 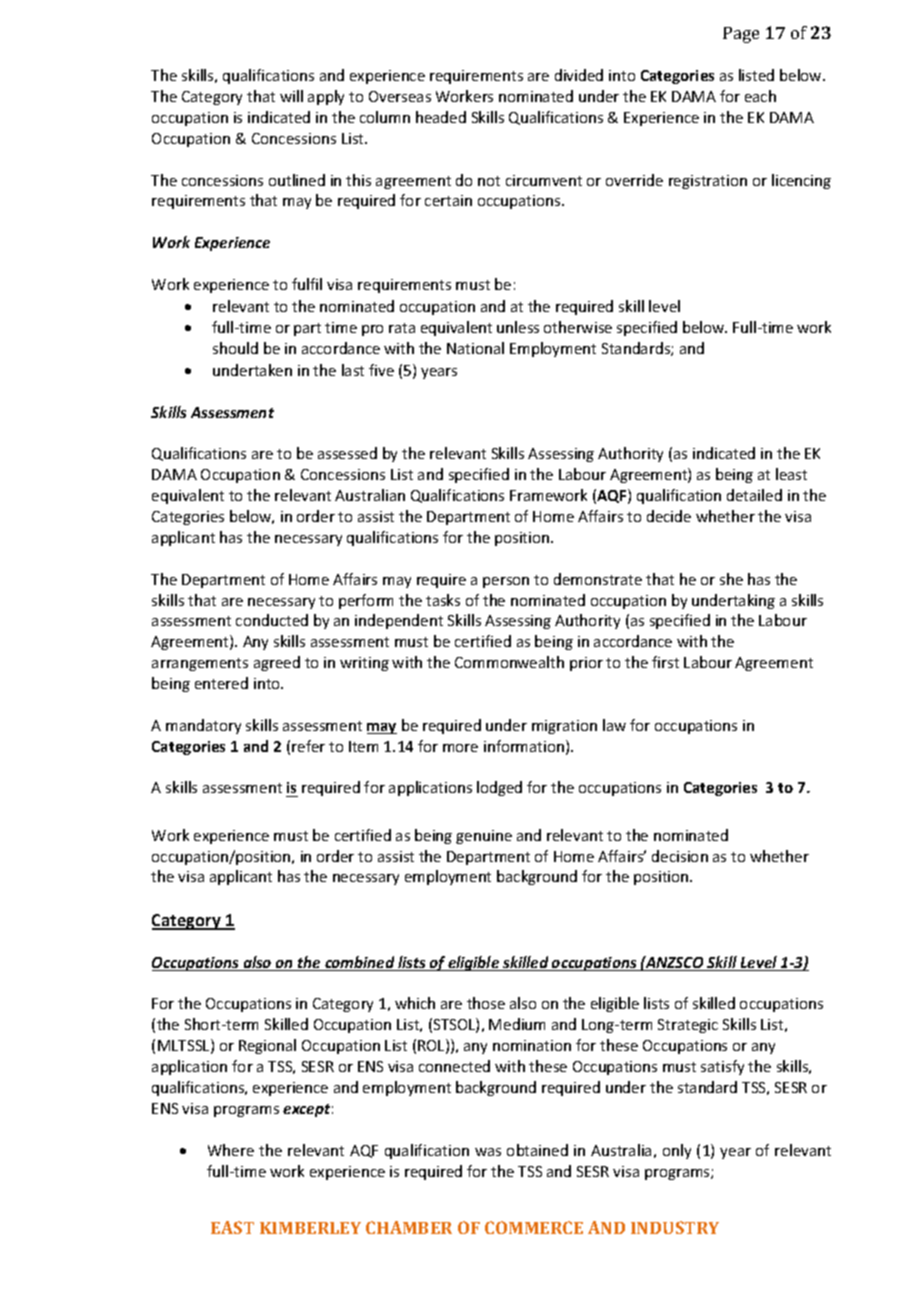 I want to click on KIMBERLEY, so click(x=310, y=1228).
